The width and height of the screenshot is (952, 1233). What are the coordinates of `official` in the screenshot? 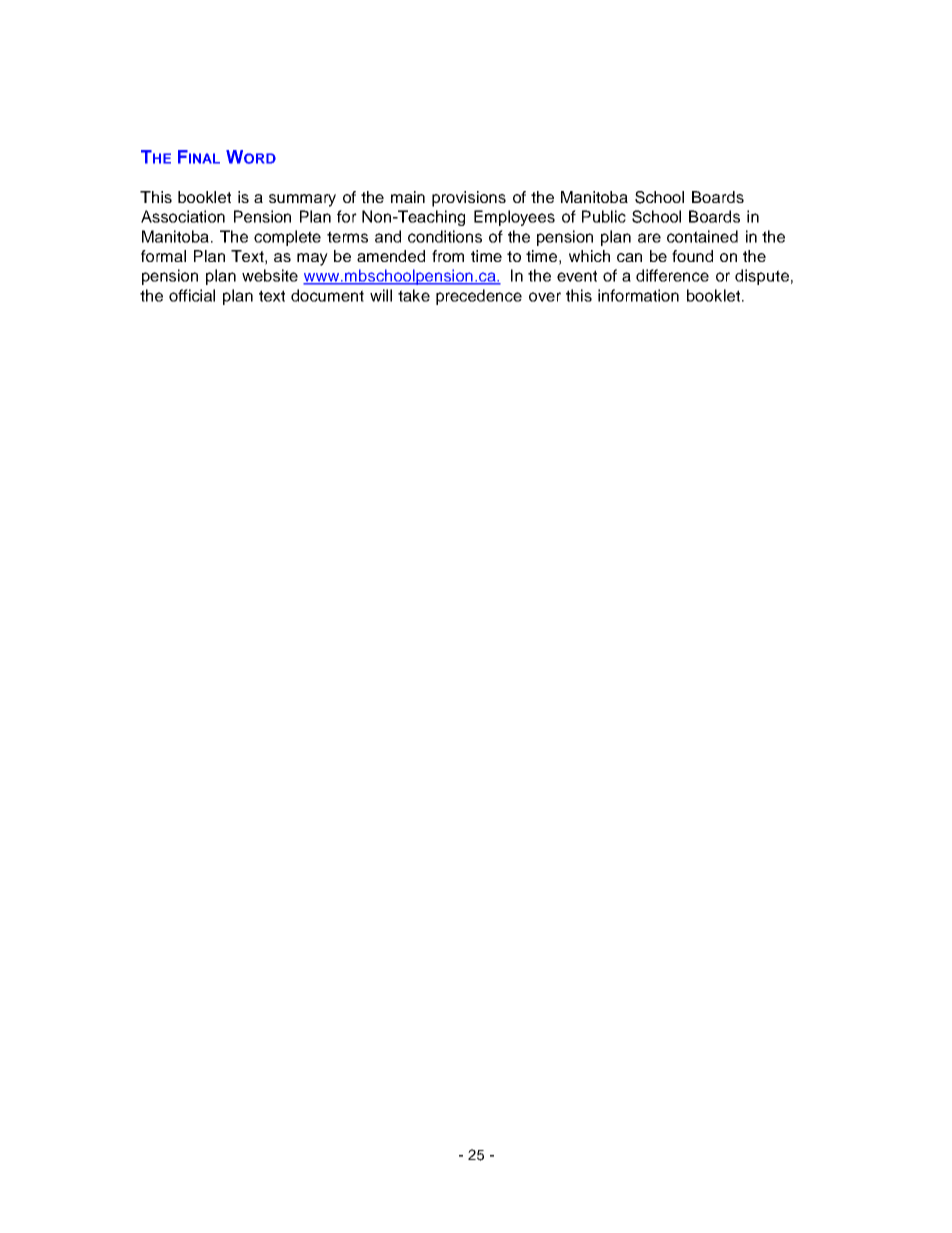 It's located at (192, 295).
